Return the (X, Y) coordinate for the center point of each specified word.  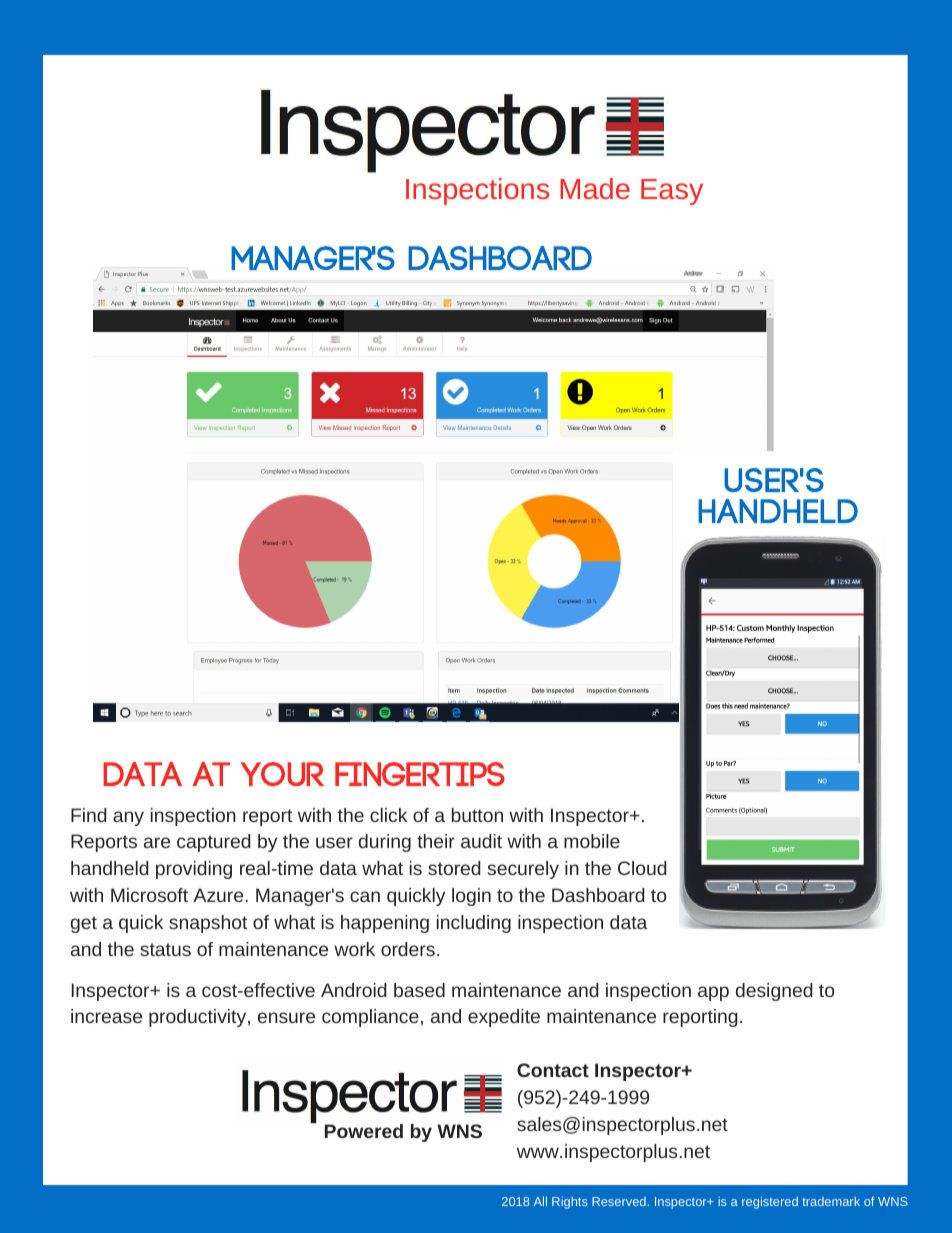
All (540, 1201)
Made (595, 188)
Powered (364, 1131)
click (388, 815)
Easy (672, 192)
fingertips (420, 774)
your (282, 774)
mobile (592, 841)
